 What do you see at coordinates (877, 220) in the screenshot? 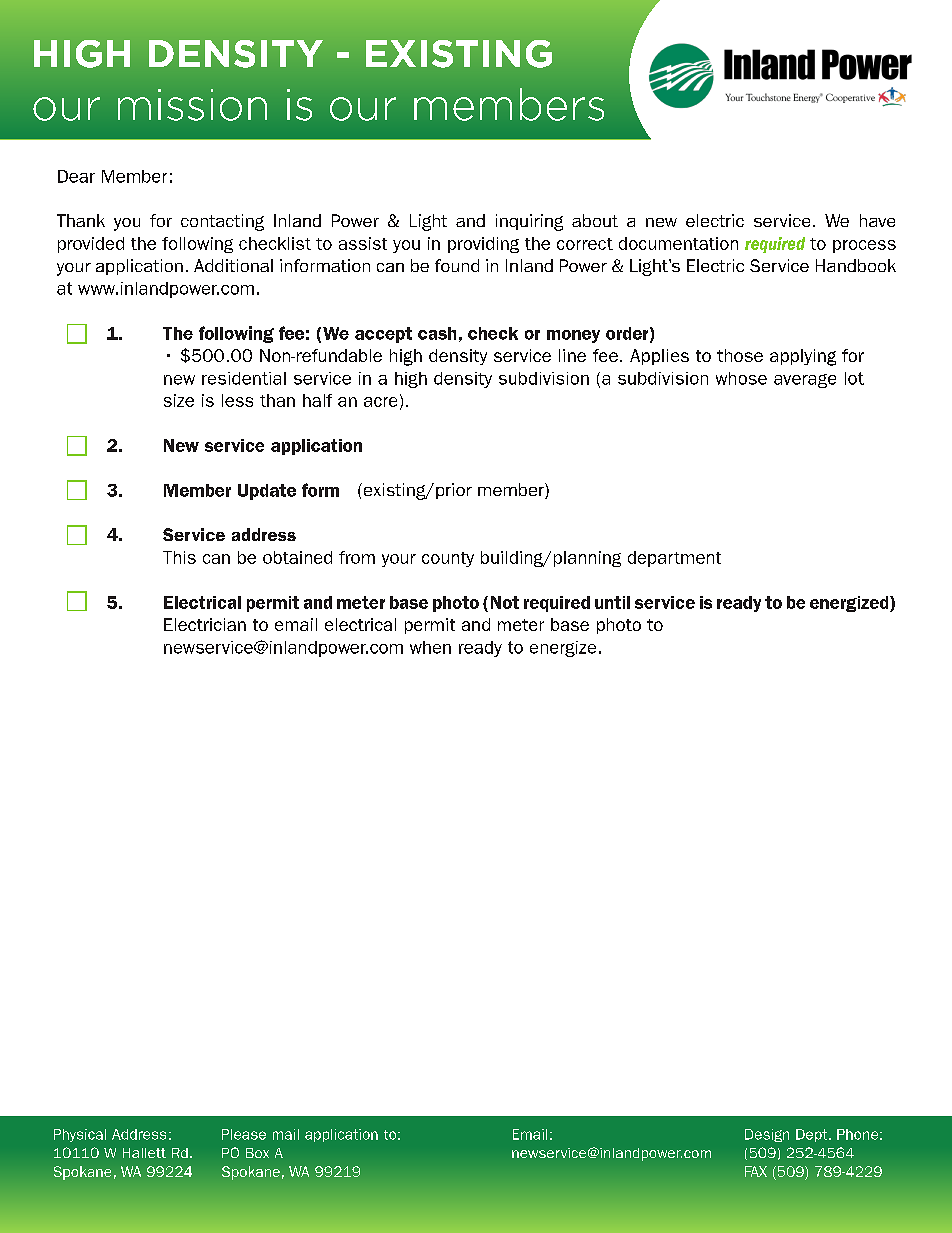
I see `have` at bounding box center [877, 220].
